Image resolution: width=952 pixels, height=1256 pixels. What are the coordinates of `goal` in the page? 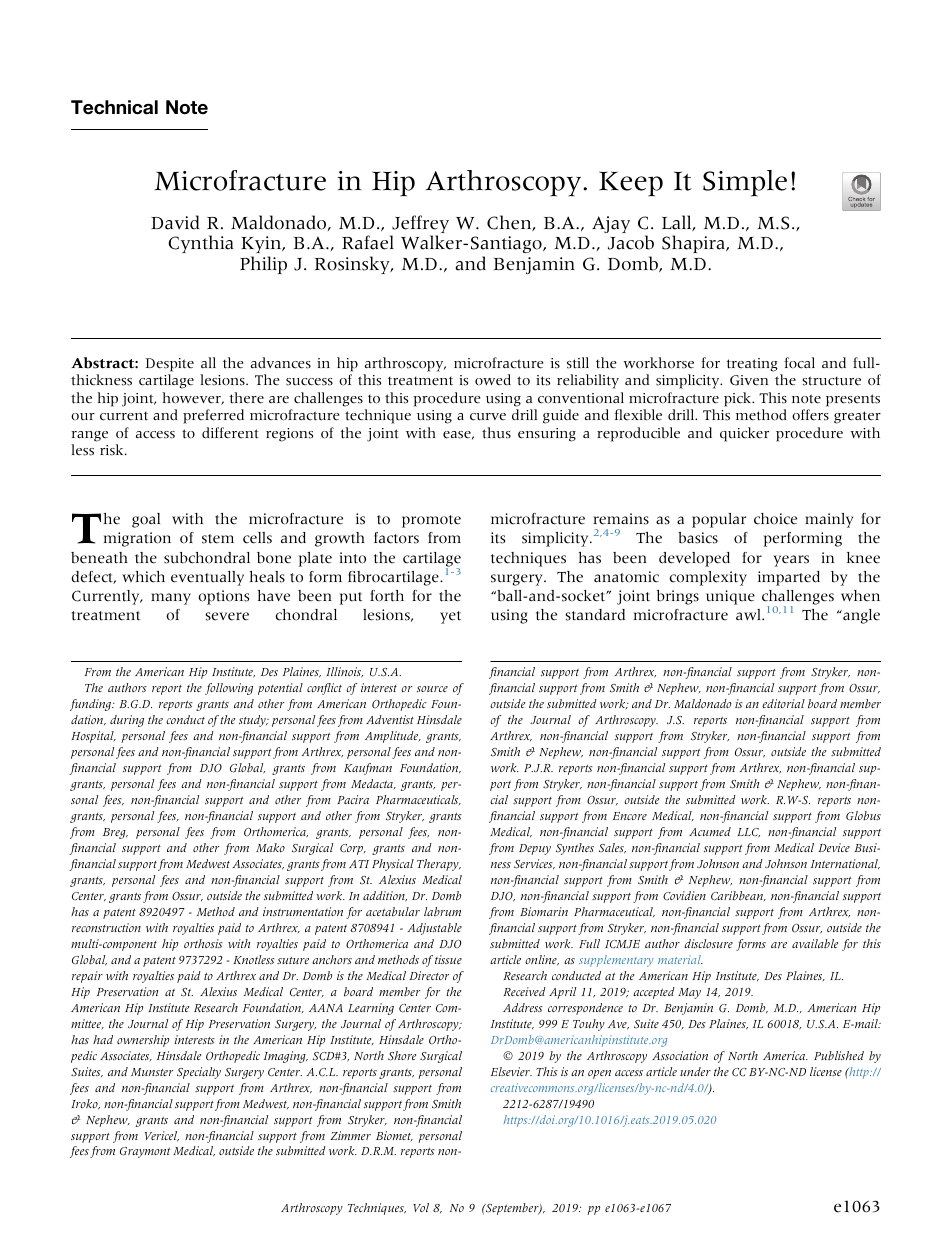 It's located at (146, 520).
